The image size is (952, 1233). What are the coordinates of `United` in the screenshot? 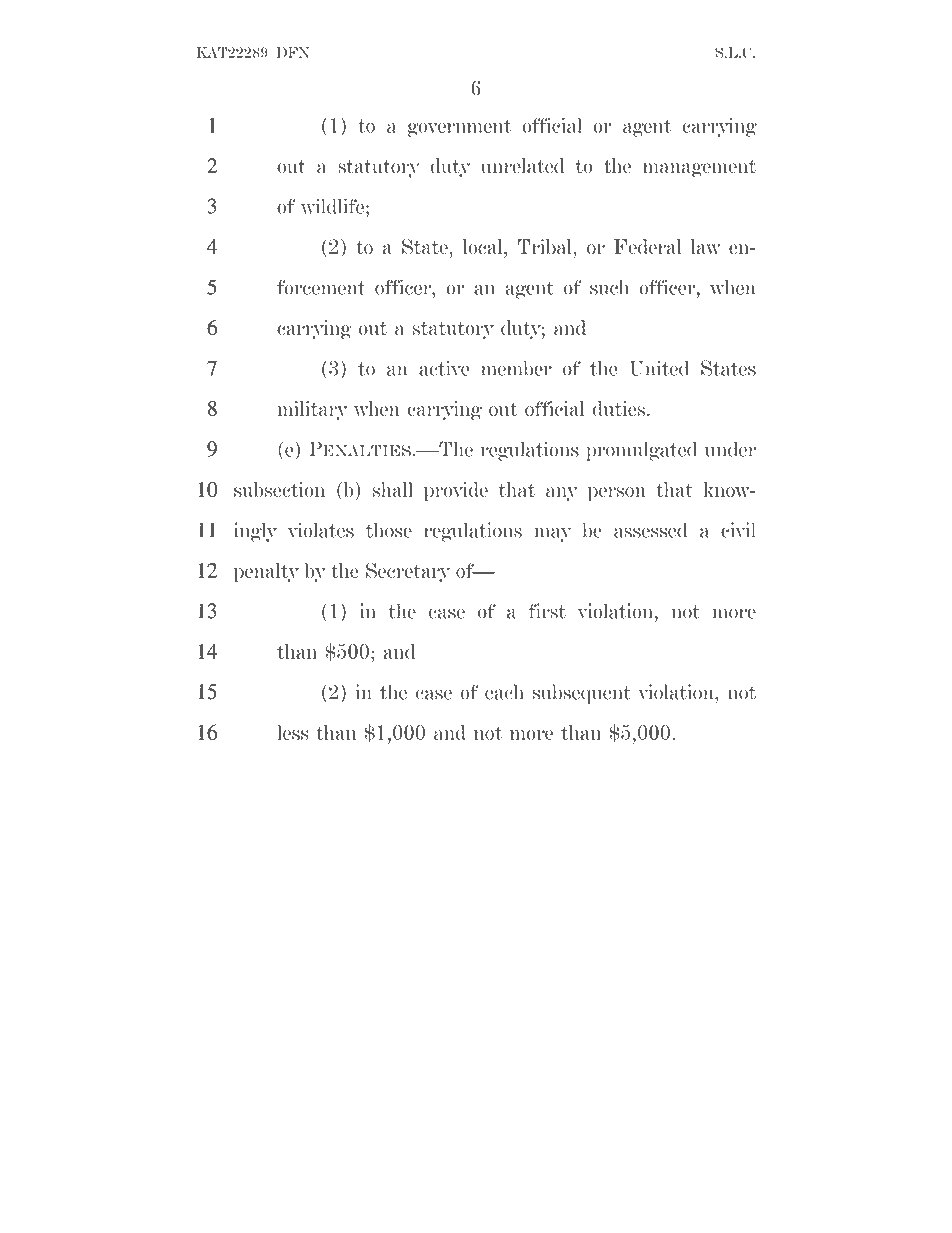 It's located at (659, 368).
